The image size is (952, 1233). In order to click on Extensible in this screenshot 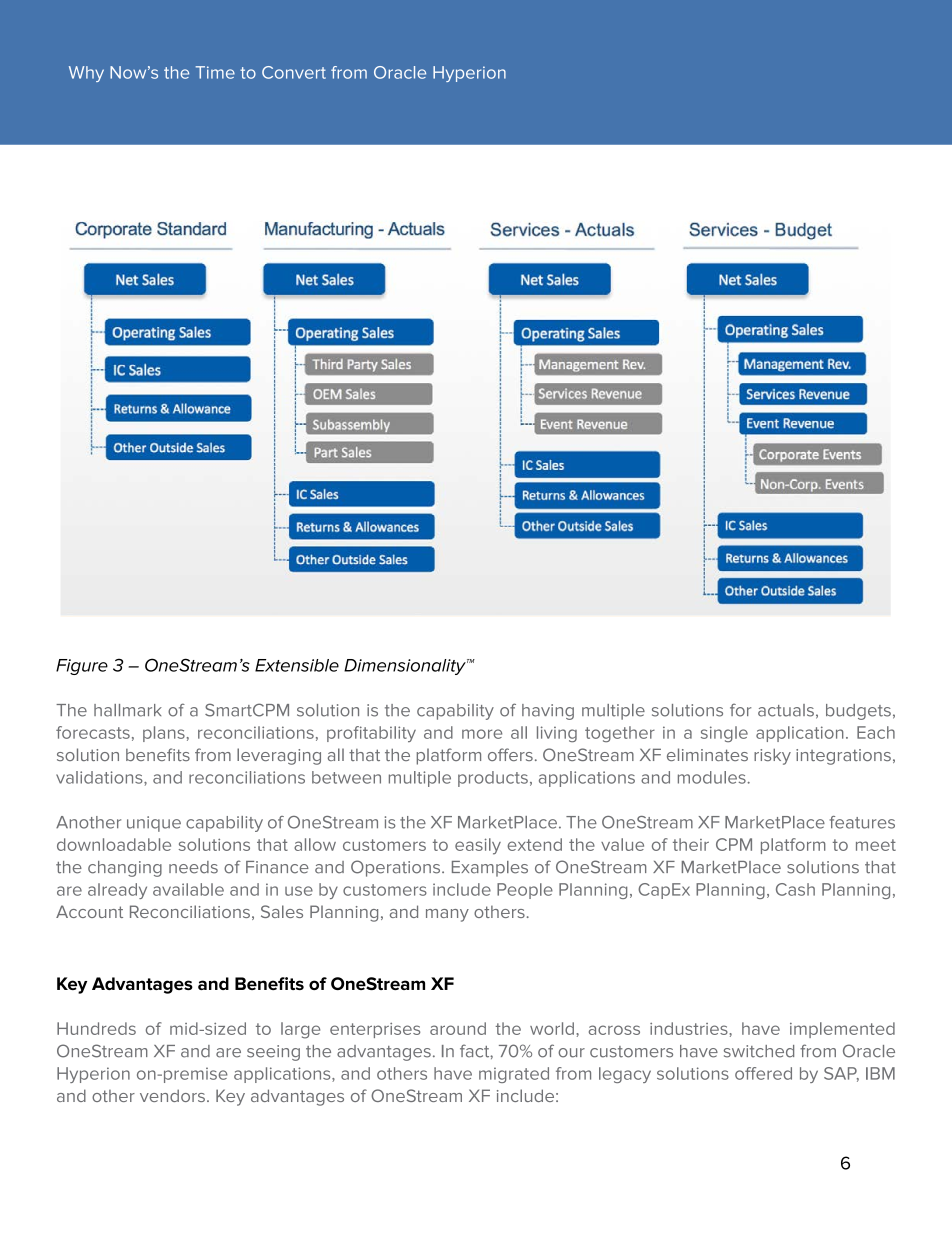, I will do `click(297, 665)`.
